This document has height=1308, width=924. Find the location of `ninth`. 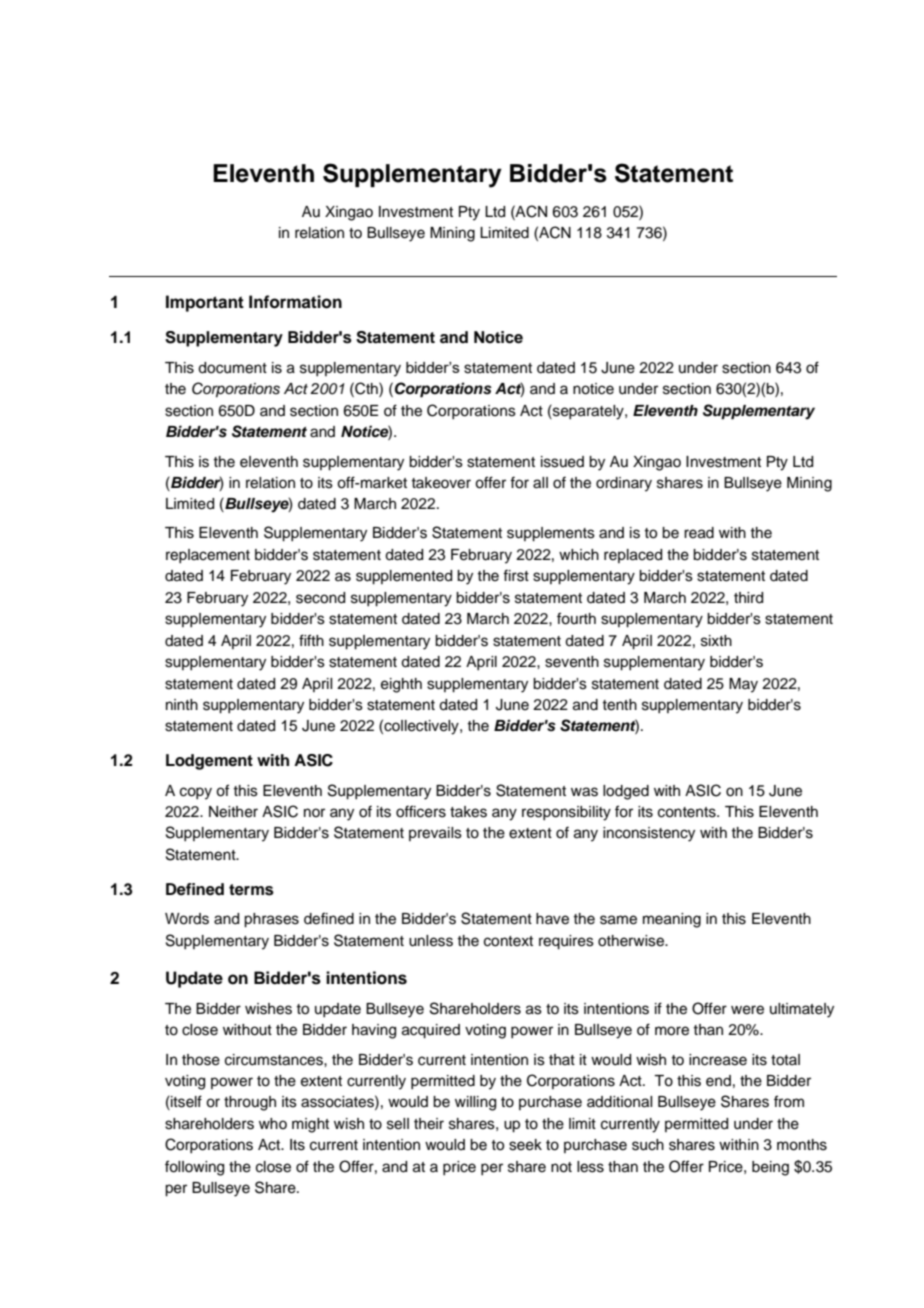

ninth is located at coordinates (182, 704).
